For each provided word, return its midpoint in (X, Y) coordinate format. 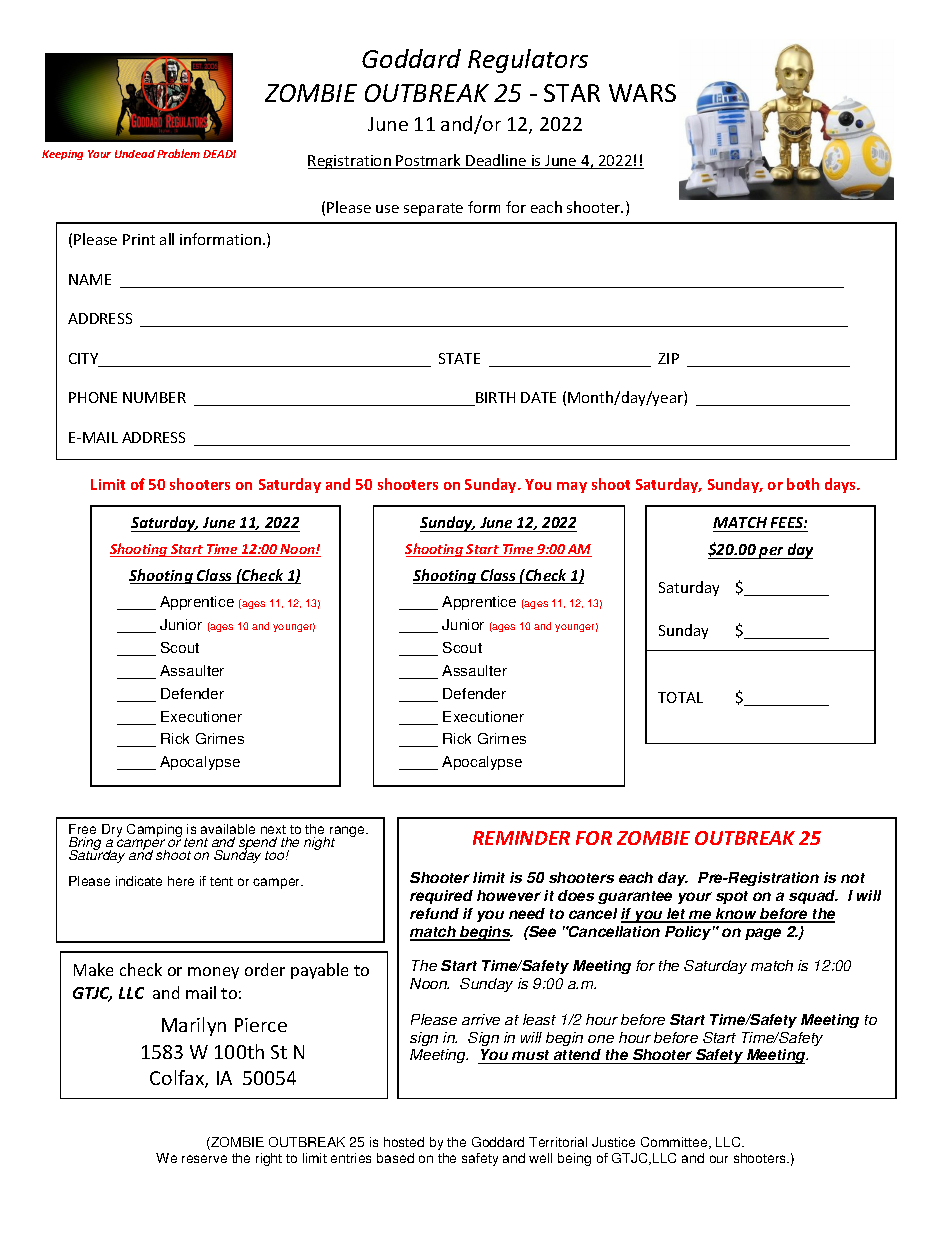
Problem (178, 153)
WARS (642, 93)
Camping (154, 832)
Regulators (528, 61)
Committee (675, 1143)
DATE (538, 397)
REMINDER (521, 838)
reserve (204, 1159)
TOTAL (680, 697)
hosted (404, 1142)
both (803, 484)
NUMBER (154, 397)
